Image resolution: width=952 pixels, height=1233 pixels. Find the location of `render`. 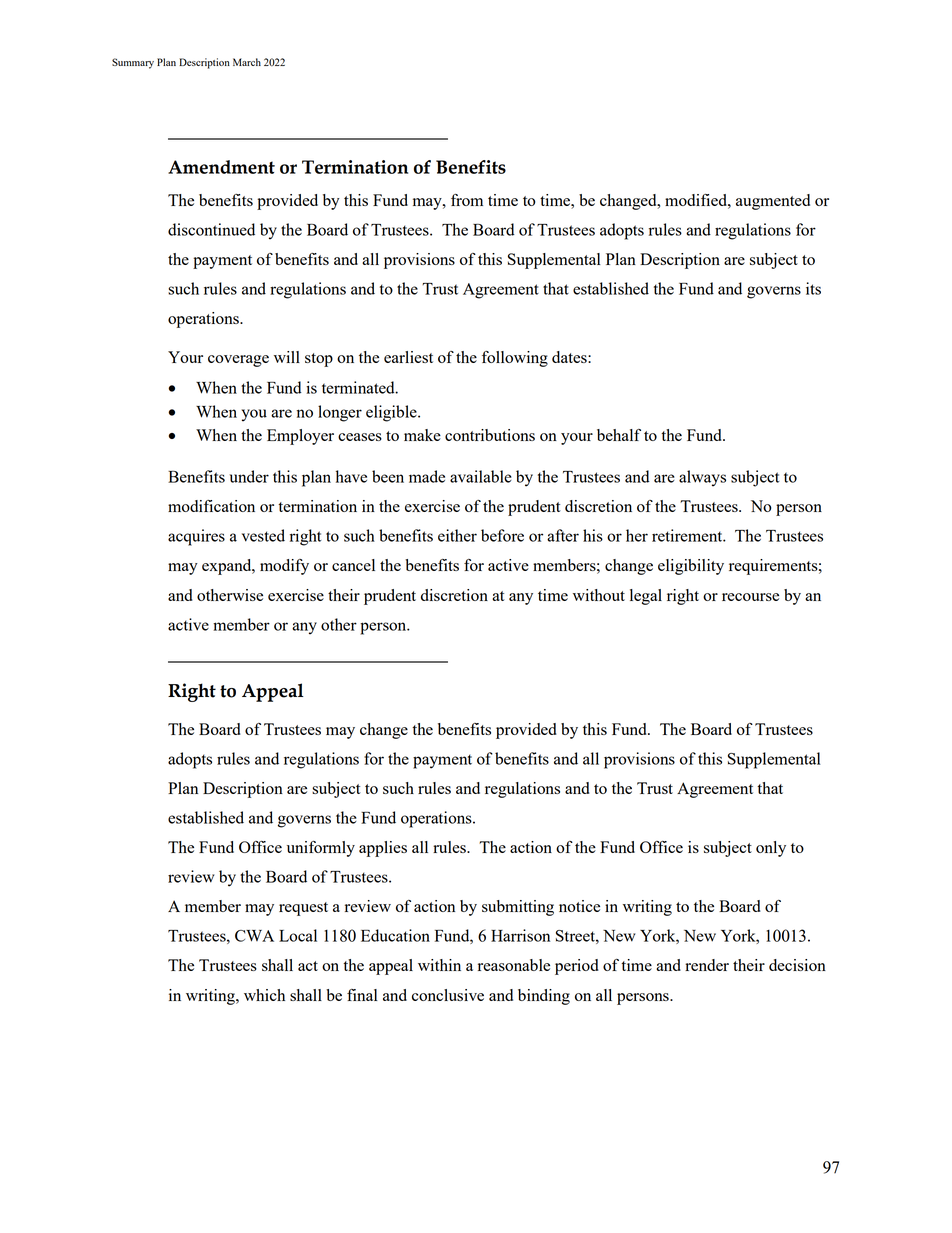

render is located at coordinates (707, 965).
